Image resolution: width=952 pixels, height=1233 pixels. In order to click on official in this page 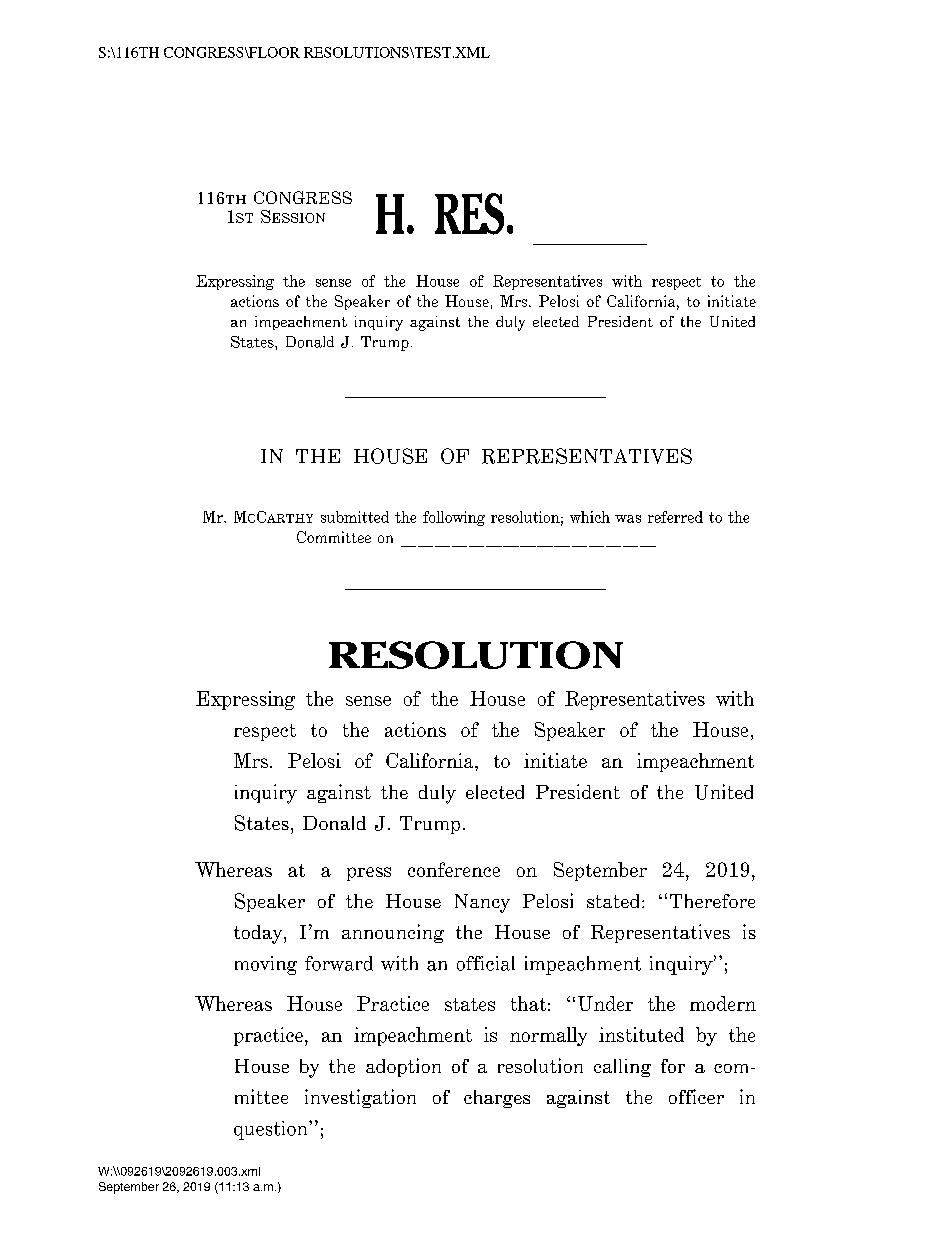, I will do `click(486, 963)`.
